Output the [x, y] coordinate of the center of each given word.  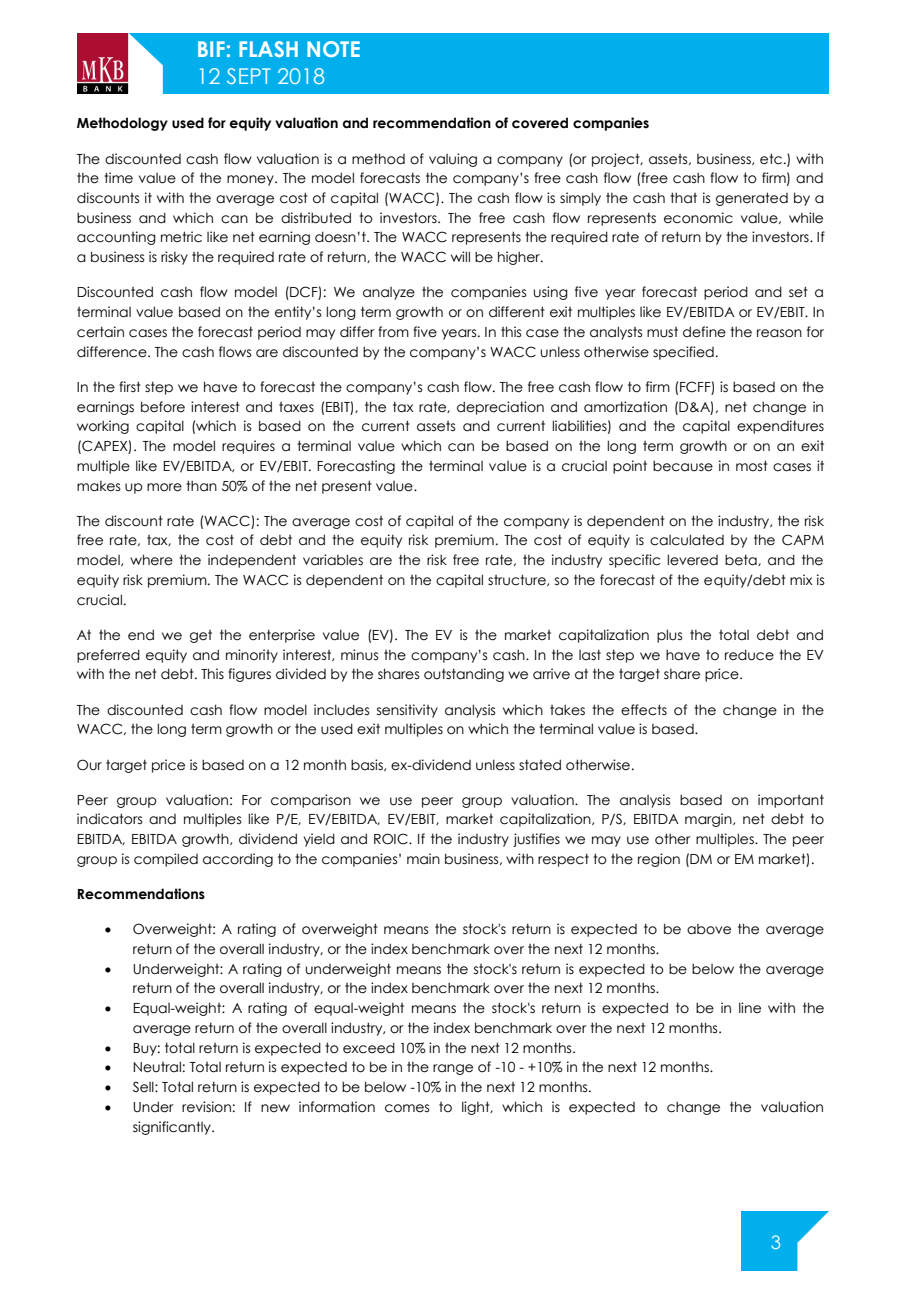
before [163, 407]
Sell [144, 1087]
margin [709, 820]
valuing [453, 160]
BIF [211, 49]
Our [89, 765]
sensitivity [407, 711]
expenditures [780, 427]
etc [771, 159]
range [453, 1069]
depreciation [500, 408]
